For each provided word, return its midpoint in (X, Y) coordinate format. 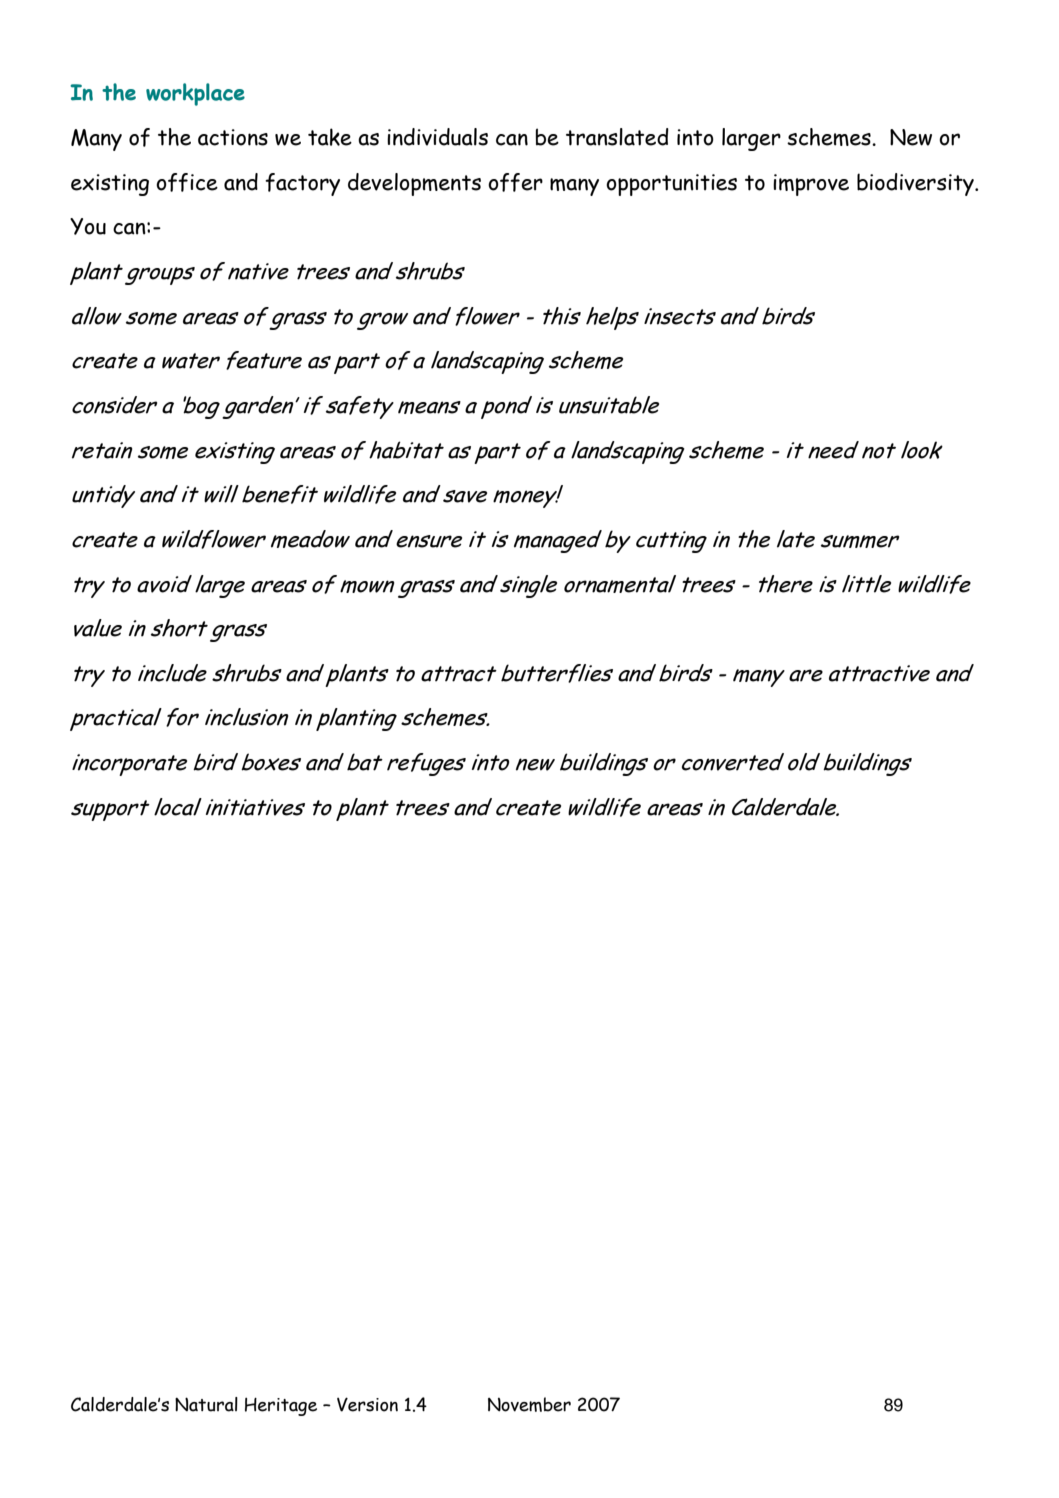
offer (515, 182)
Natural (206, 1404)
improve (811, 185)
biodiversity (916, 184)
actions (233, 137)
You (88, 226)
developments (414, 184)
